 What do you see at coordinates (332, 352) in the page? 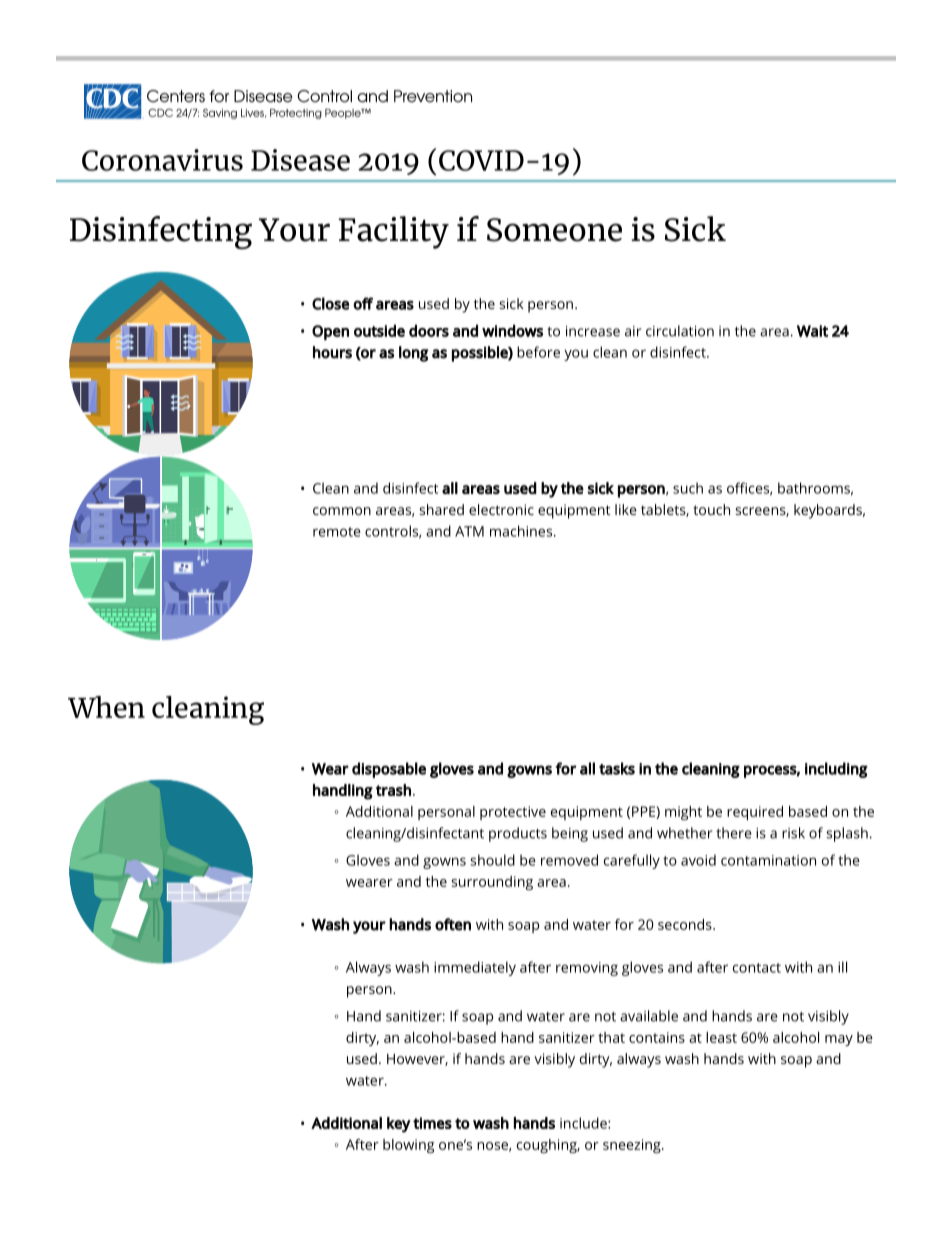
I see `hours` at bounding box center [332, 352].
